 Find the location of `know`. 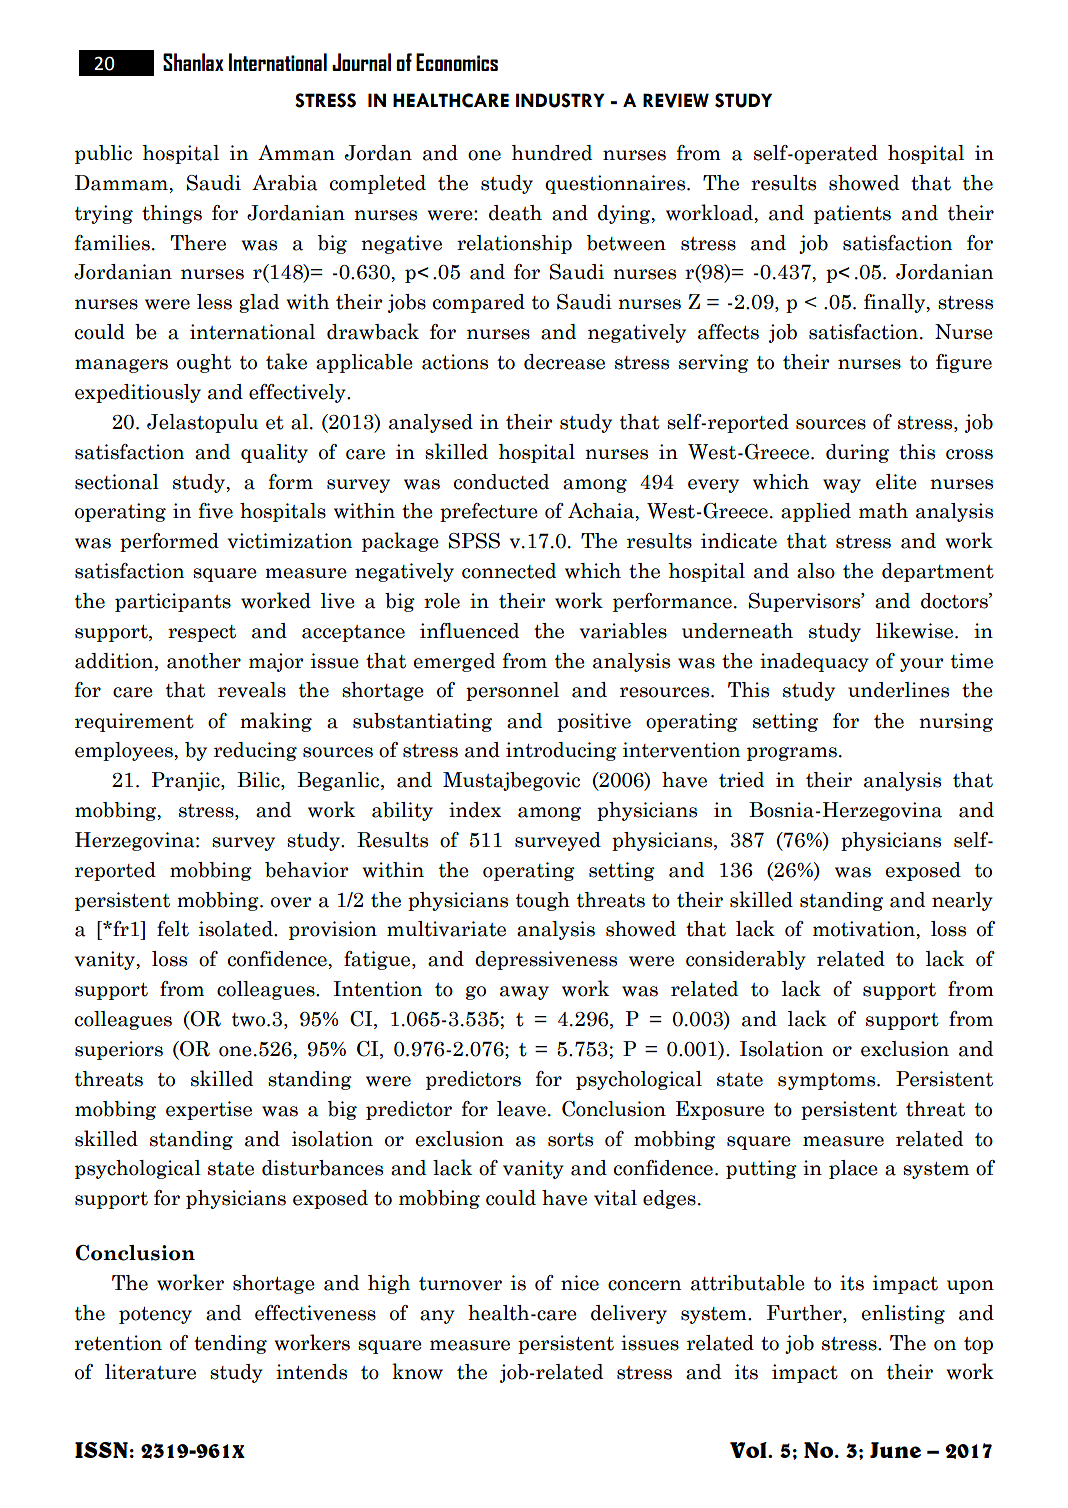

know is located at coordinates (417, 1371).
